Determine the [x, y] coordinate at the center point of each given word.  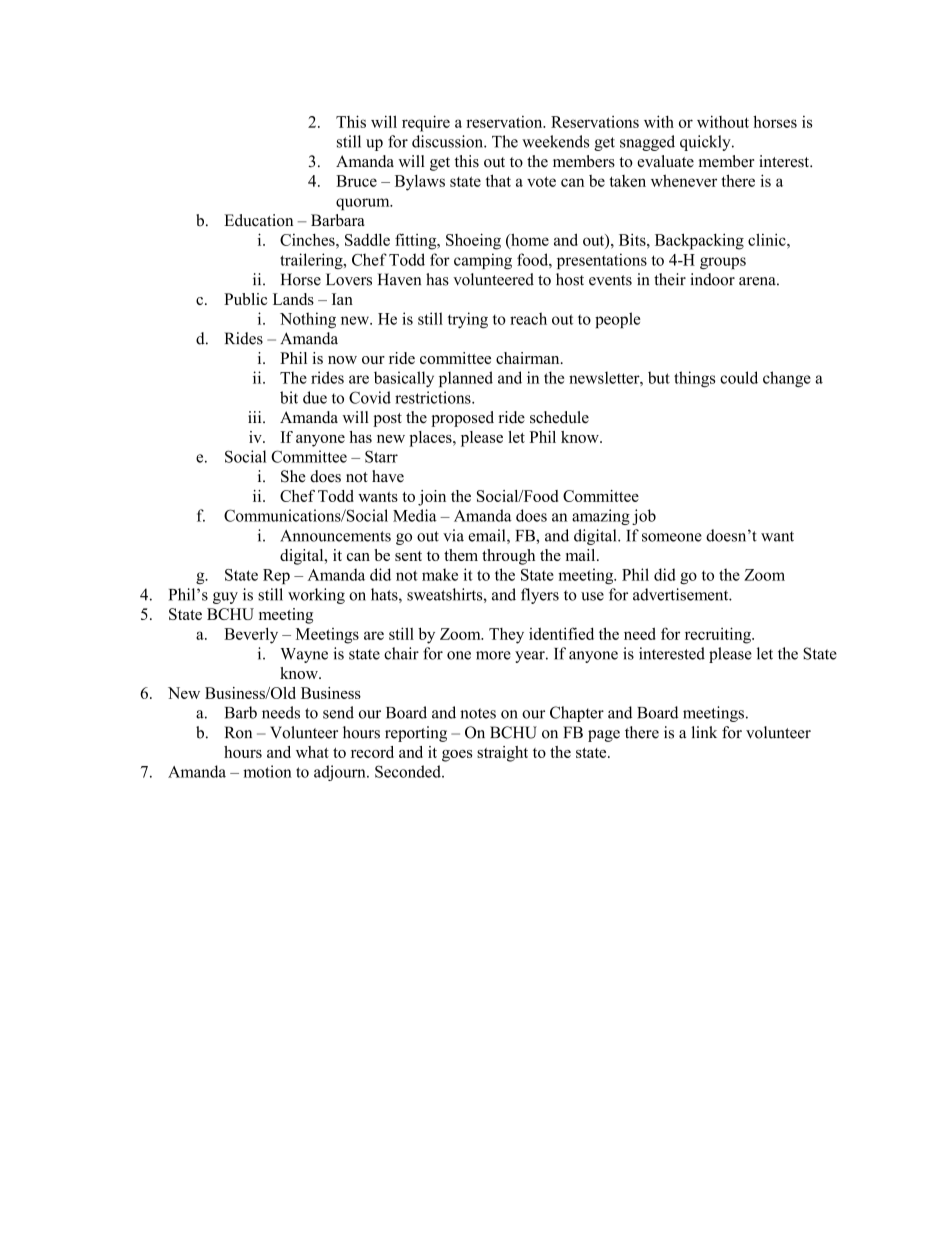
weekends [555, 141]
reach [528, 318]
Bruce [356, 181]
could [739, 377]
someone [672, 537]
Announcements [335, 536]
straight [502, 754]
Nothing [308, 320]
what [312, 752]
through [508, 557]
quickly [706, 143]
